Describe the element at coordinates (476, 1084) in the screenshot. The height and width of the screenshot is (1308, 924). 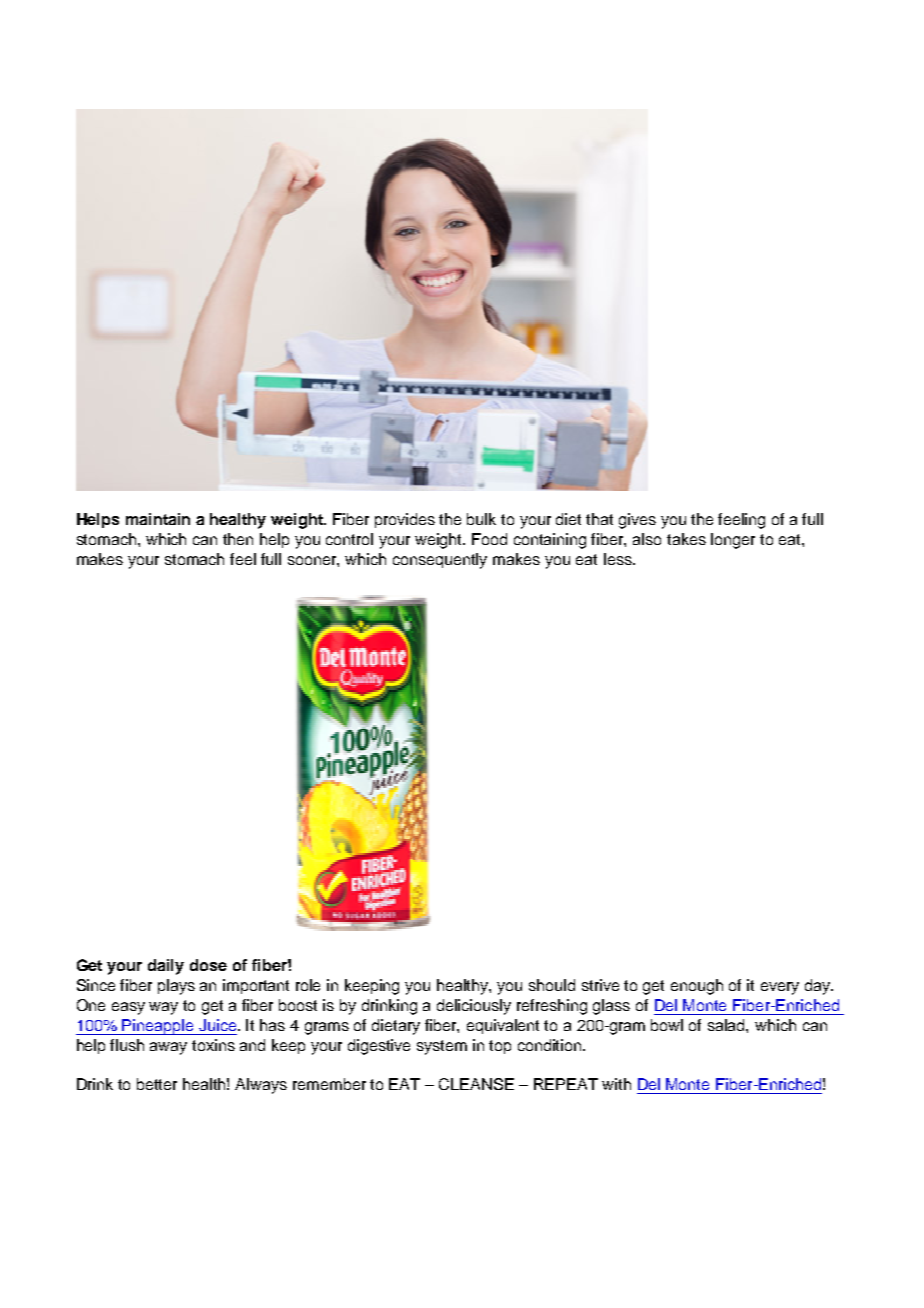
I see `CLEANSE` at that location.
